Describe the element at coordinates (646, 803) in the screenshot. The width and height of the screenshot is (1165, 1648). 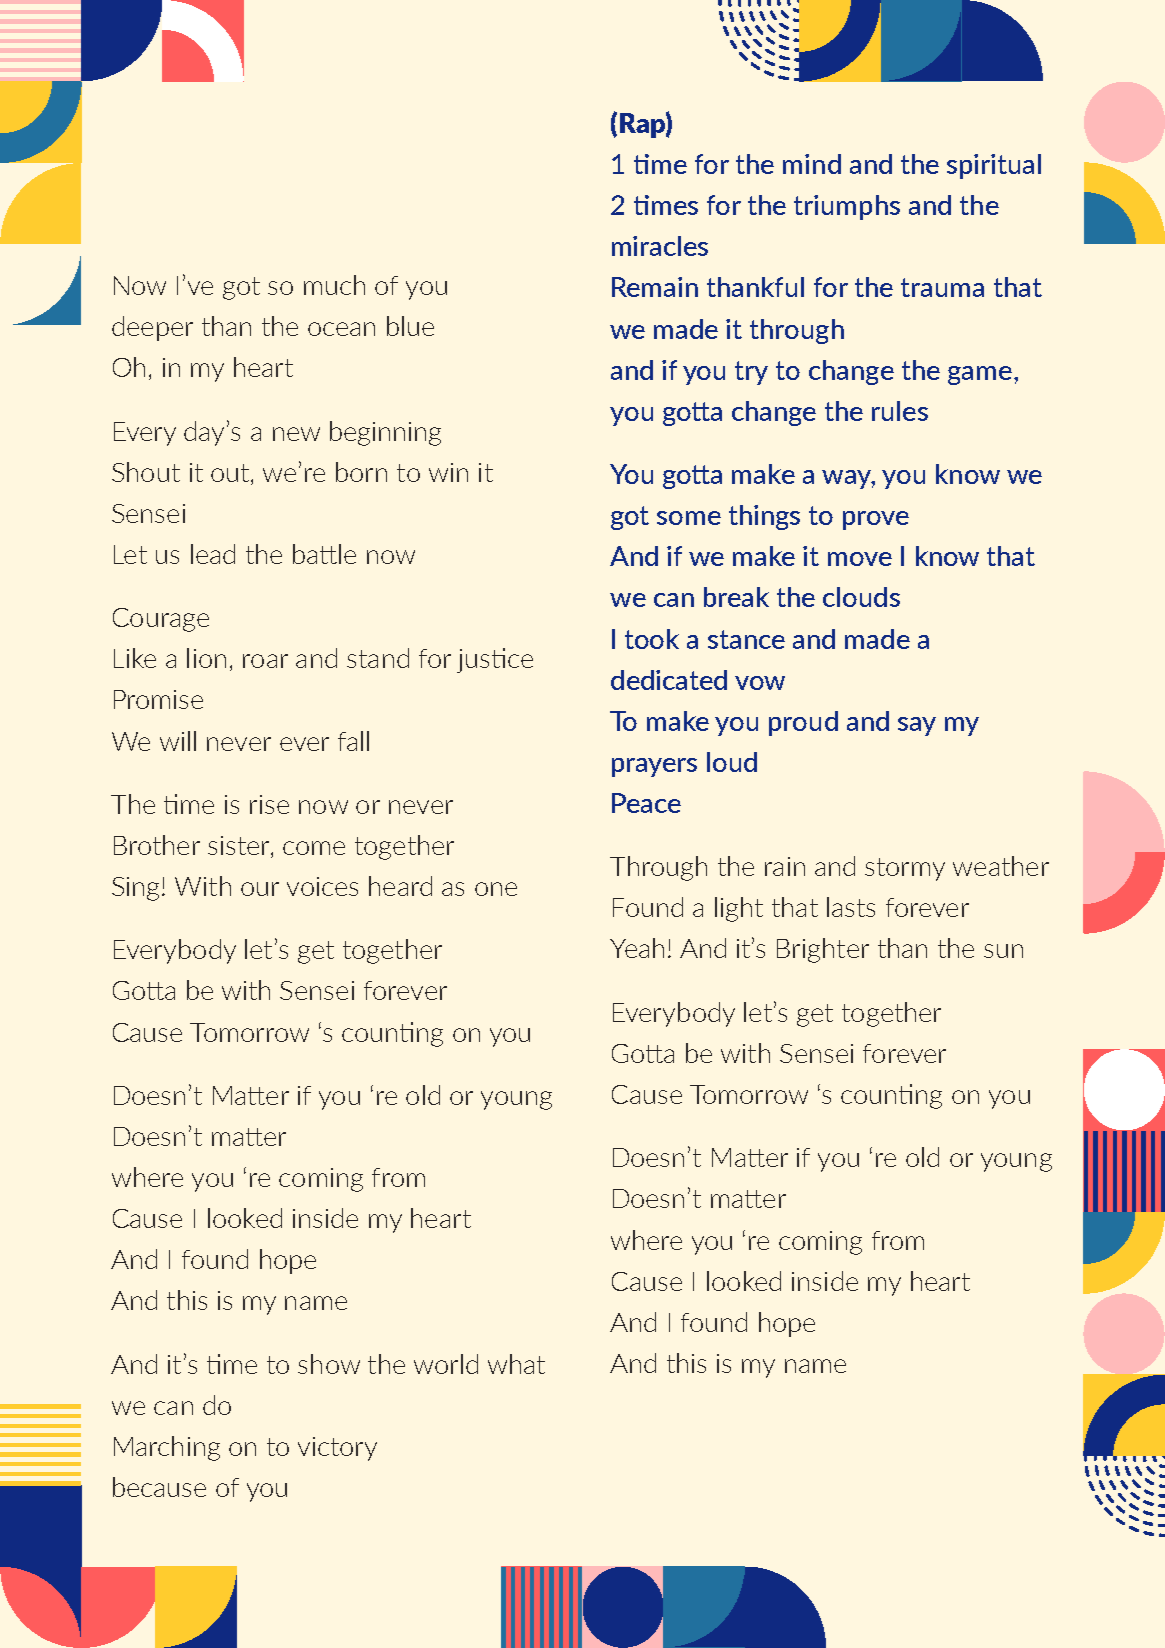
I see `Peace` at that location.
